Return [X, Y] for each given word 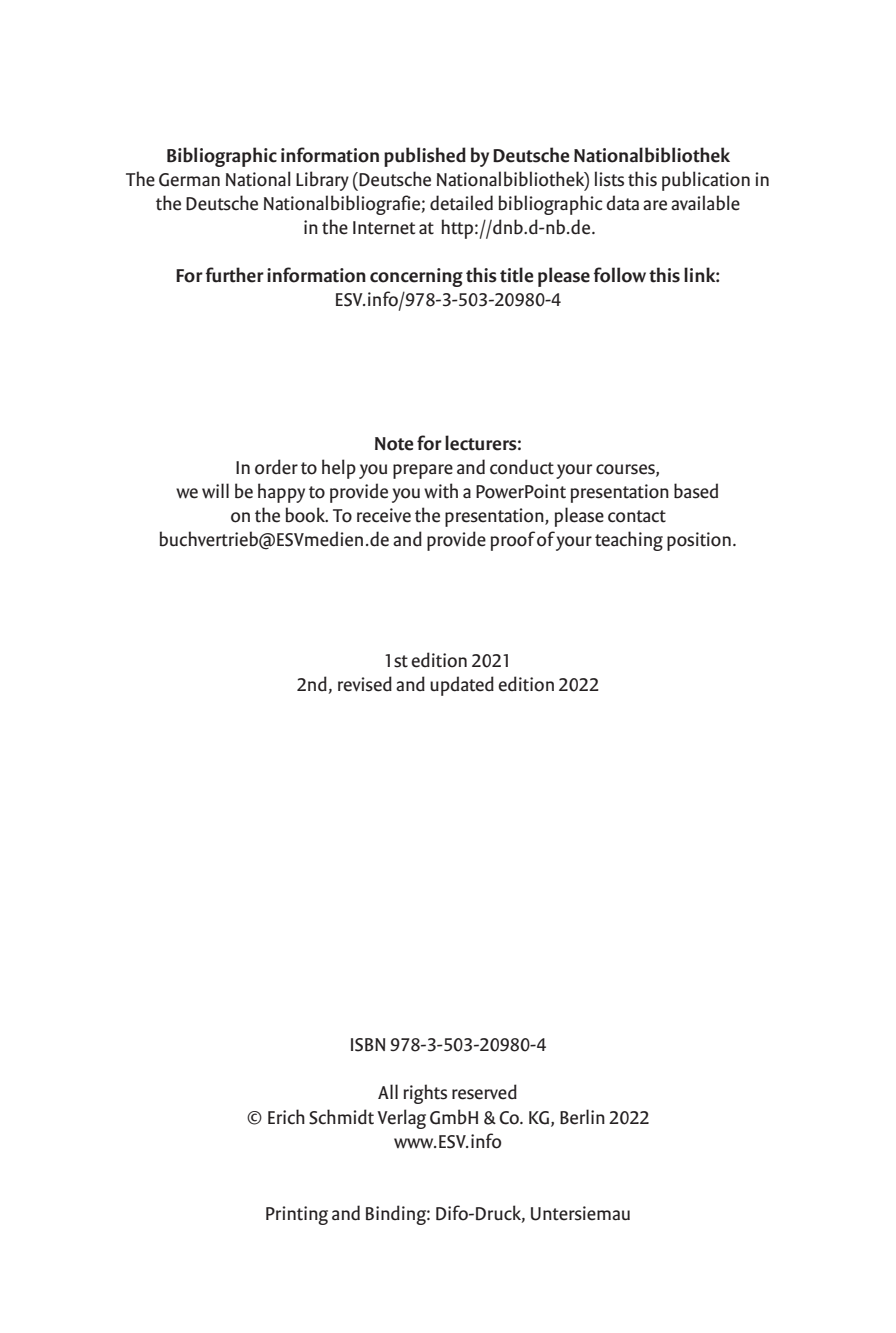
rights [425, 1094]
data [622, 203]
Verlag [401, 1119]
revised [365, 684]
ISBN [368, 1045]
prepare [423, 471]
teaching [629, 541]
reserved [484, 1092]
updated [462, 686]
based [696, 491]
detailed [461, 203]
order [276, 467]
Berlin [582, 1117]
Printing [297, 1215]
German [189, 180]
